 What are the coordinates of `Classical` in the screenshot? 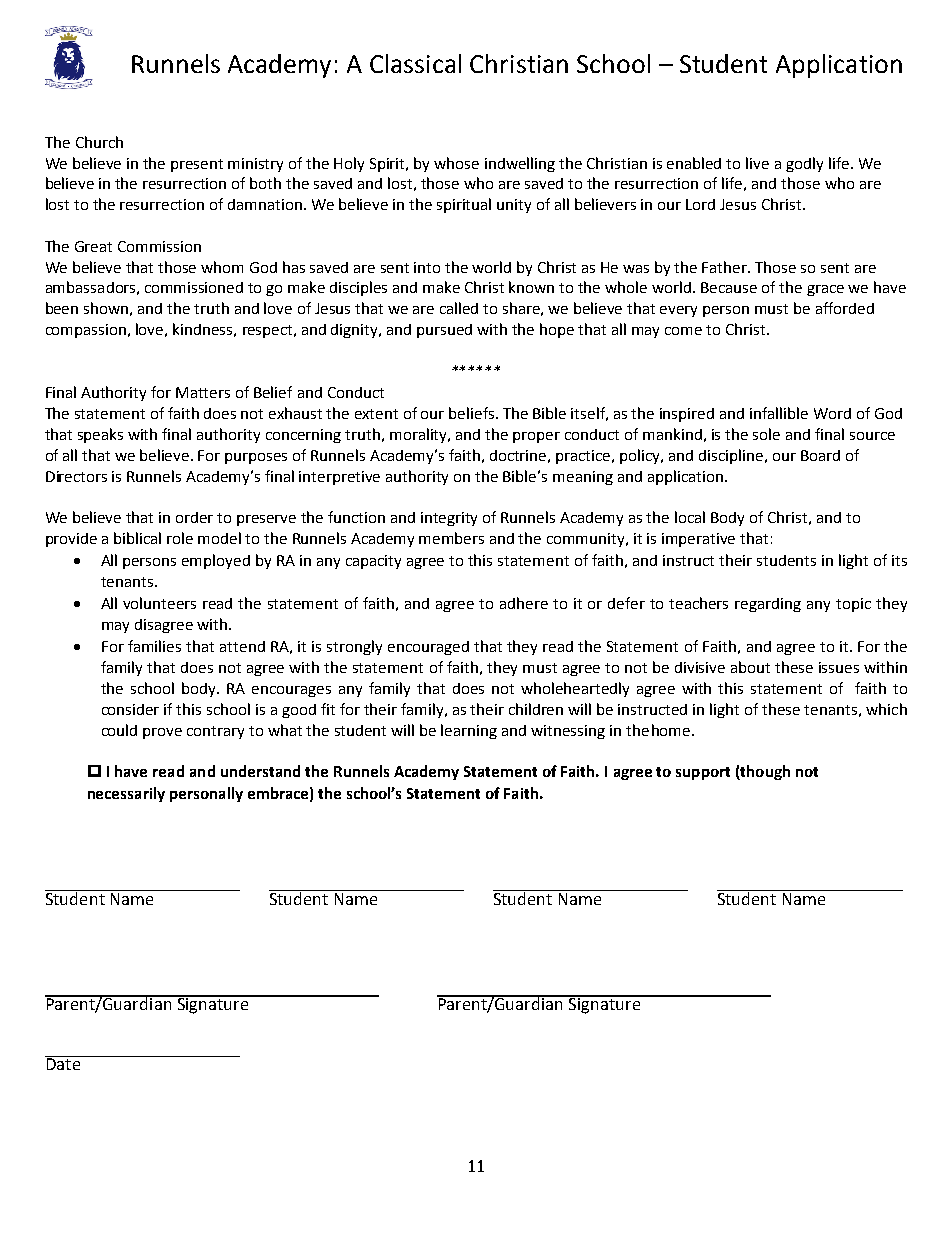 It's located at (415, 63).
